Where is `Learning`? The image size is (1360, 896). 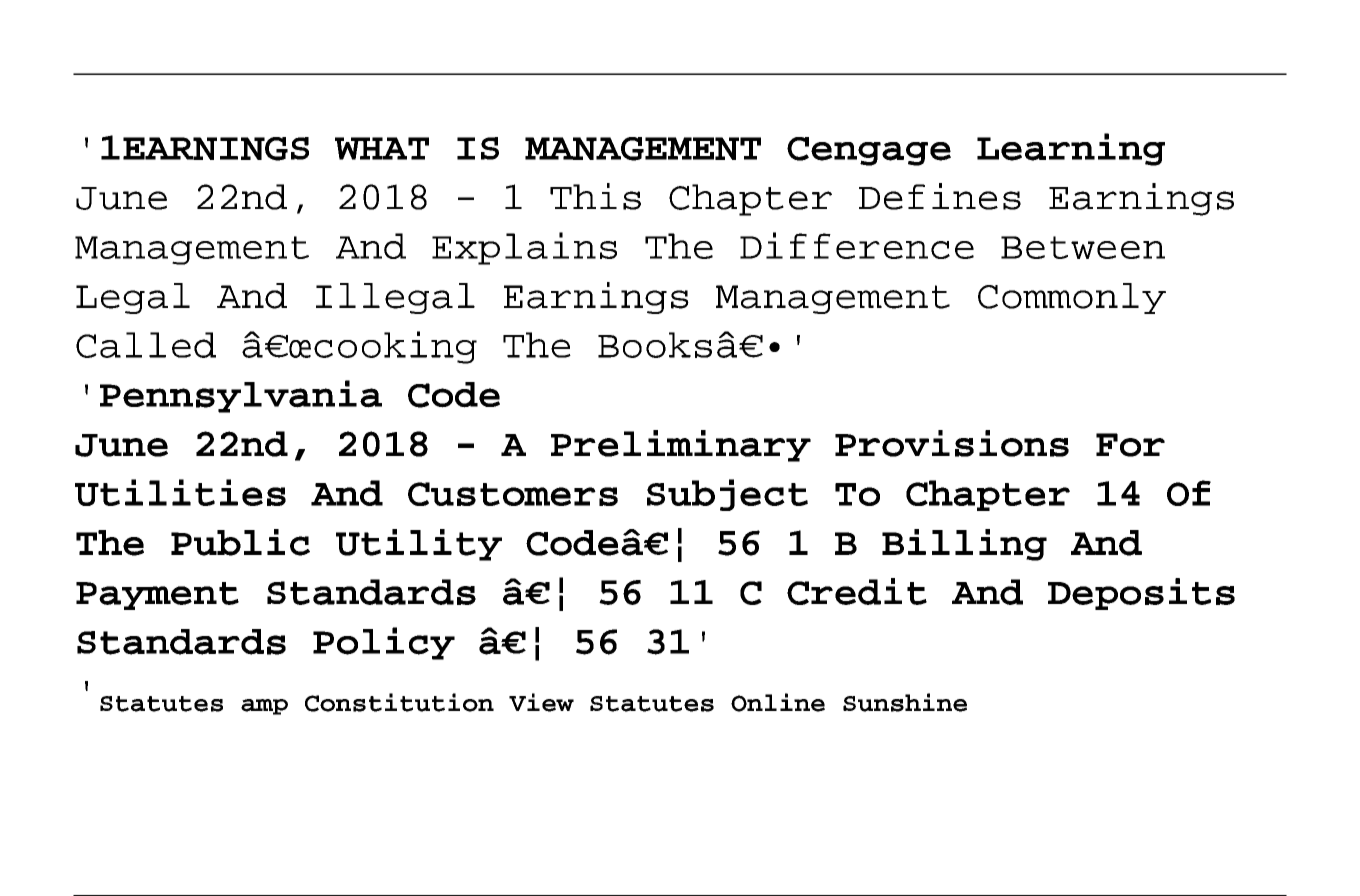
Learning is located at coordinates (1071, 149).
